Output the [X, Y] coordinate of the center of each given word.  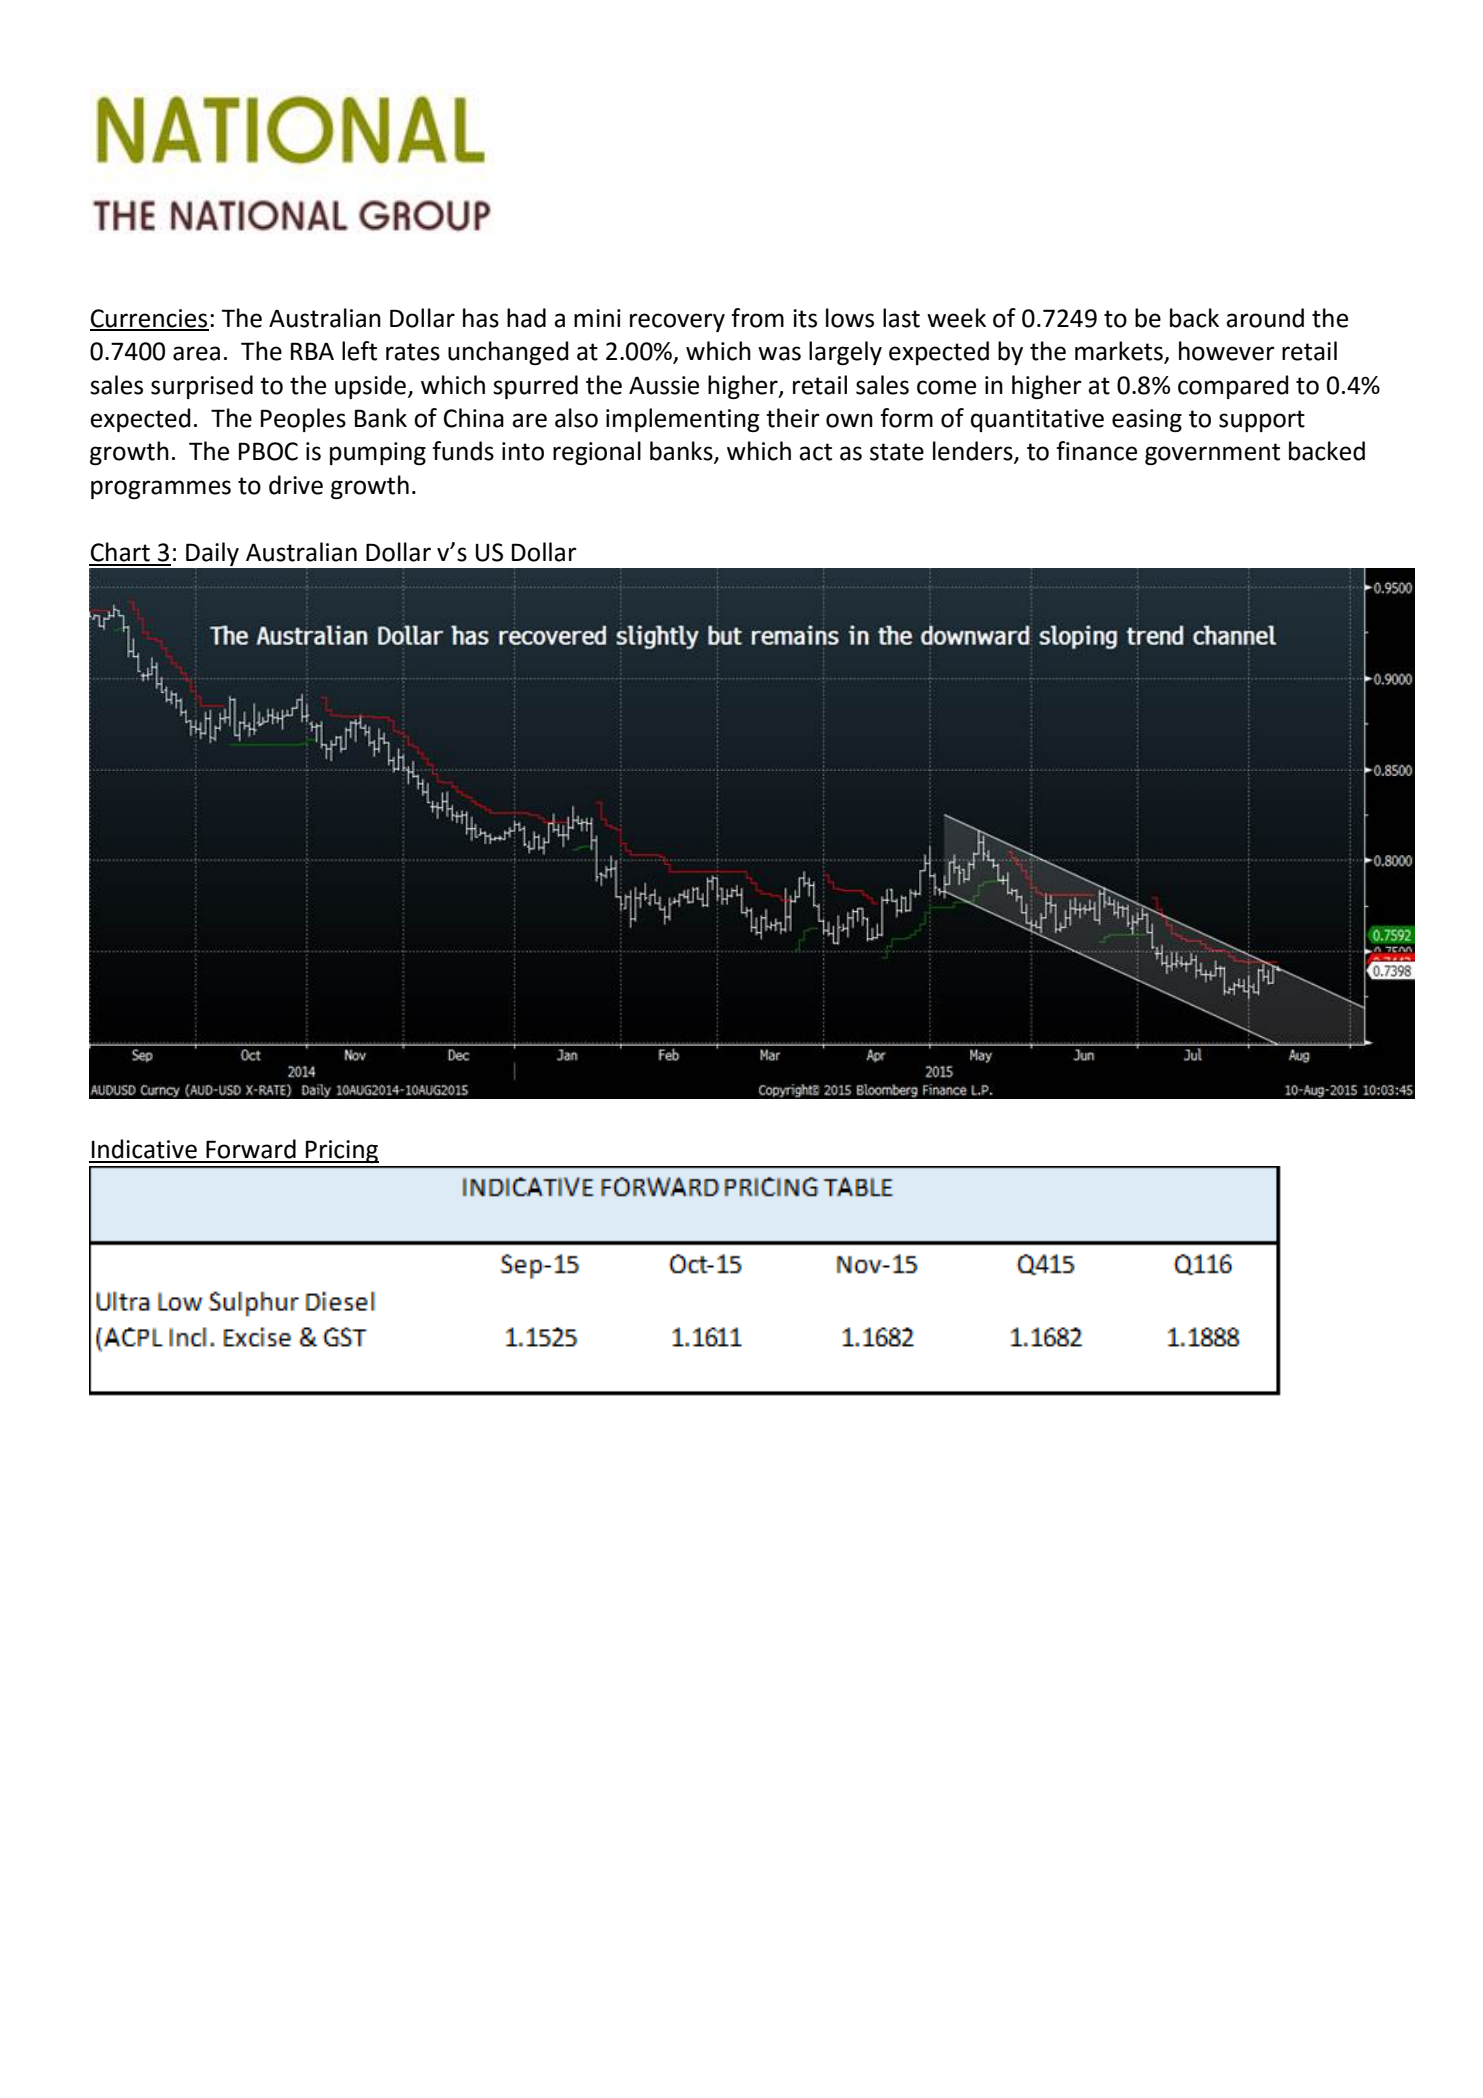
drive [296, 485]
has [481, 318]
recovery [677, 322]
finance [1096, 451]
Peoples [303, 420]
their [793, 418]
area [196, 353]
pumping [378, 453]
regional [597, 453]
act [815, 452]
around [1265, 318]
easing [1147, 420]
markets [1120, 352]
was [779, 353]
